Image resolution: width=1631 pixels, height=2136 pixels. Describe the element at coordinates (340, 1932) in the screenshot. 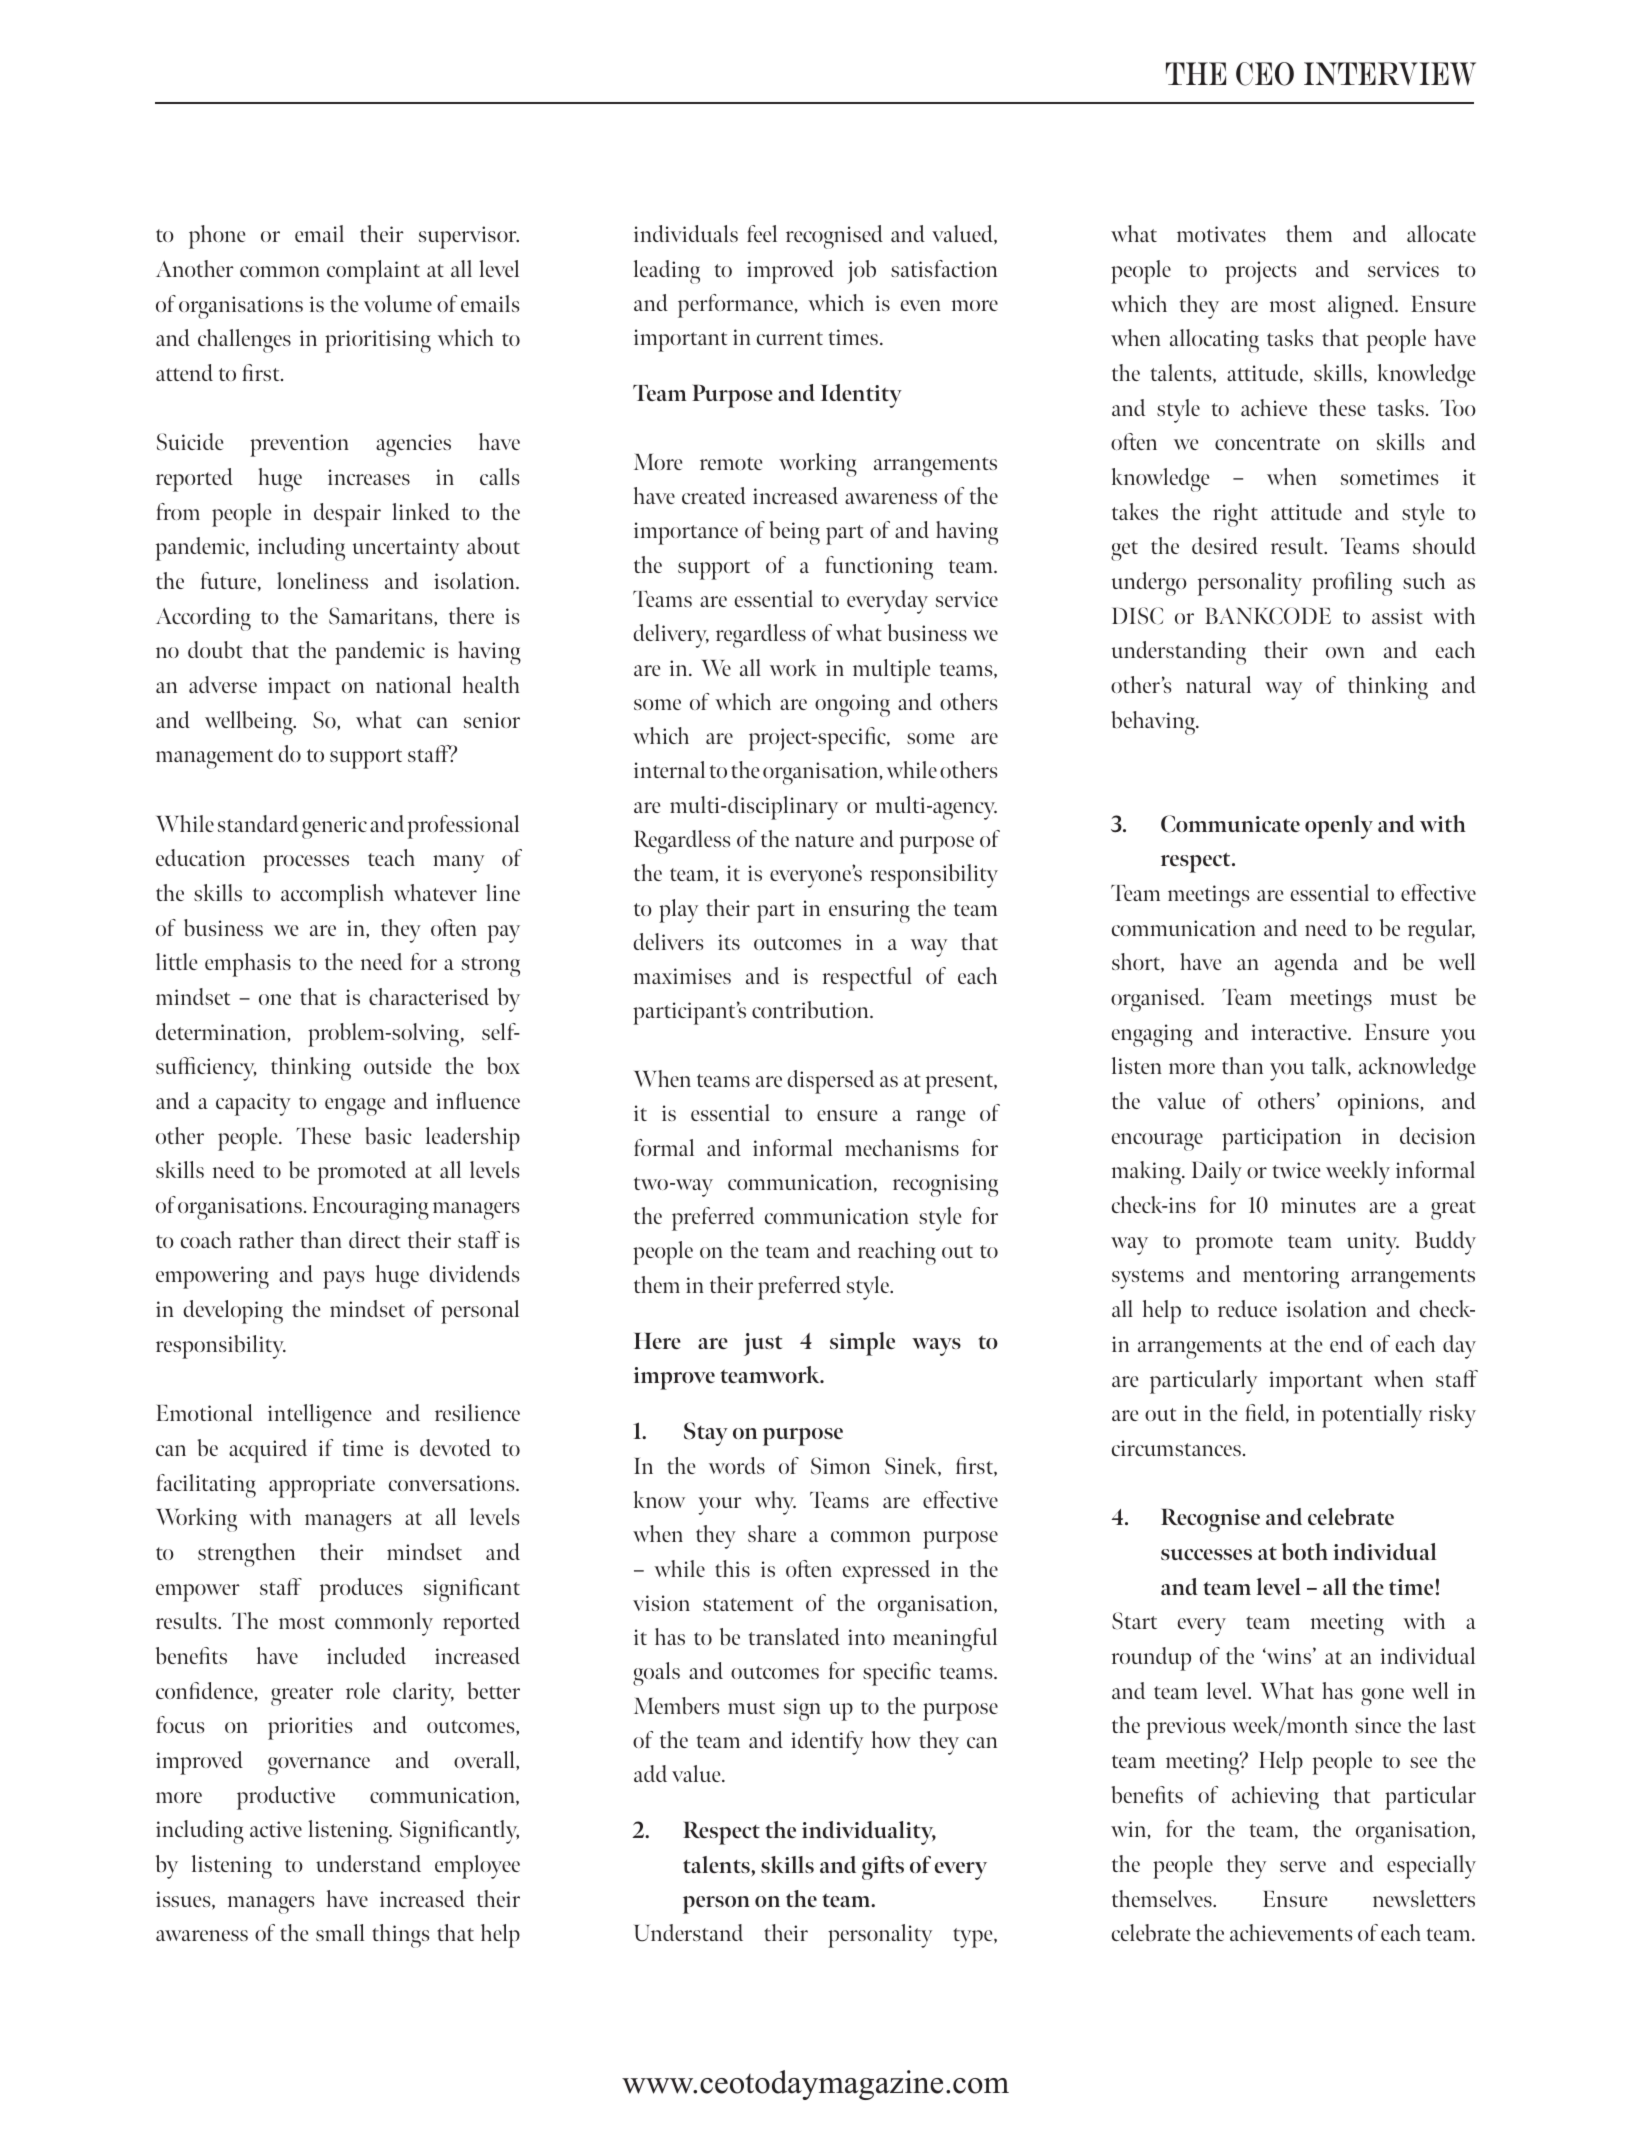

I see `small` at that location.
